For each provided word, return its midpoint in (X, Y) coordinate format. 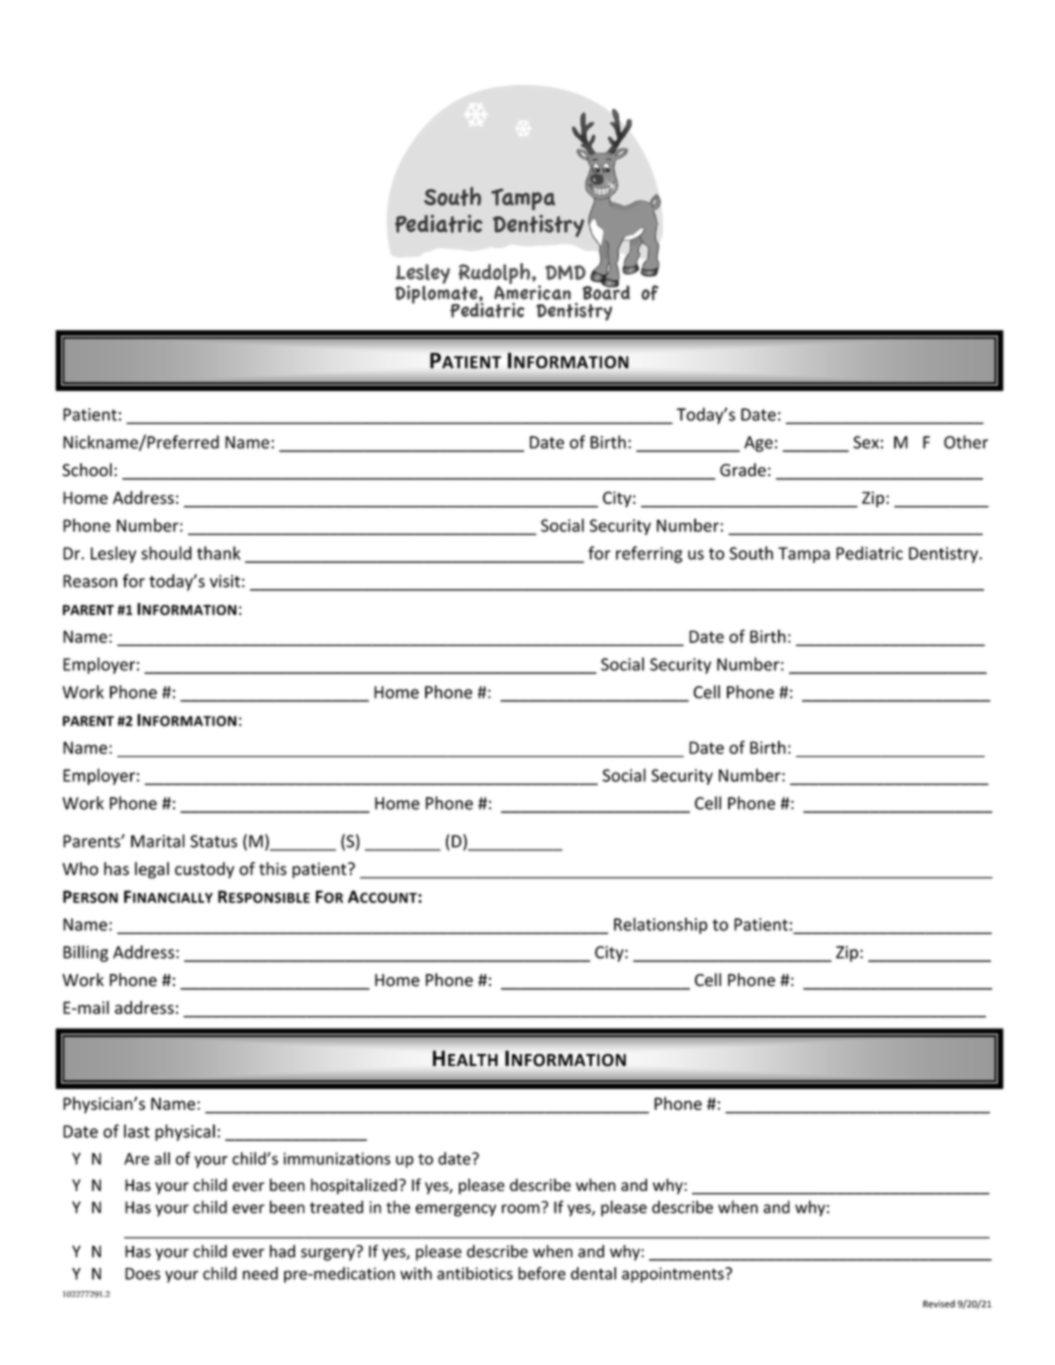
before (542, 1273)
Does (142, 1274)
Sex (866, 442)
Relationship (661, 925)
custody (204, 870)
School (87, 470)
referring (649, 554)
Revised (939, 1304)
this (273, 869)
